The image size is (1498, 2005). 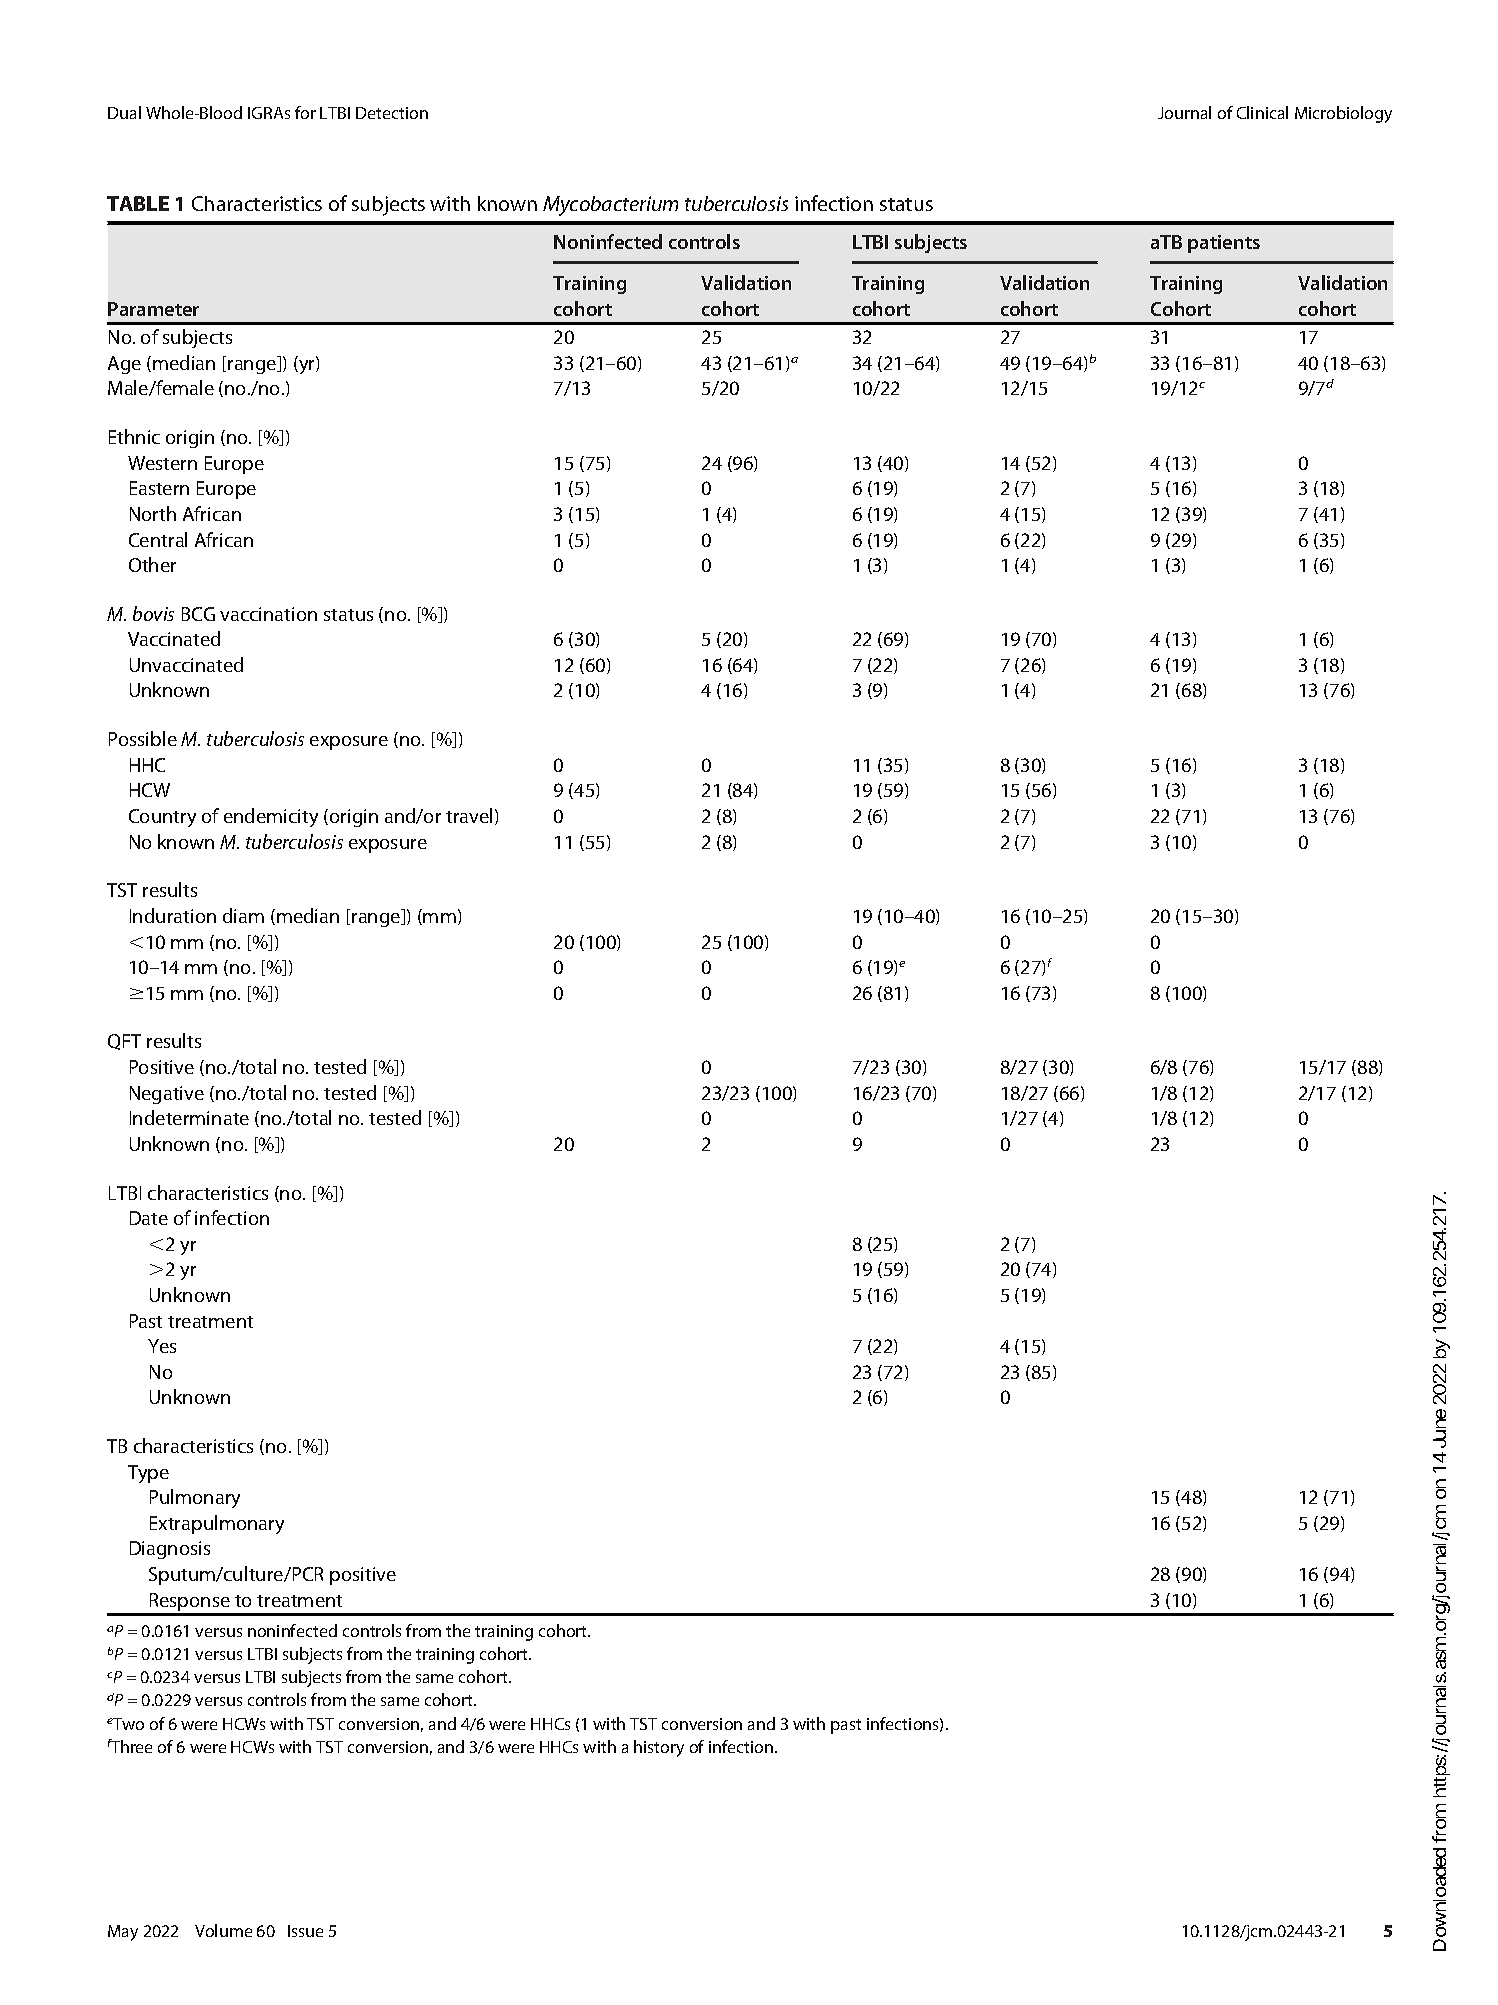 I want to click on Mycobacterium, so click(x=610, y=206).
